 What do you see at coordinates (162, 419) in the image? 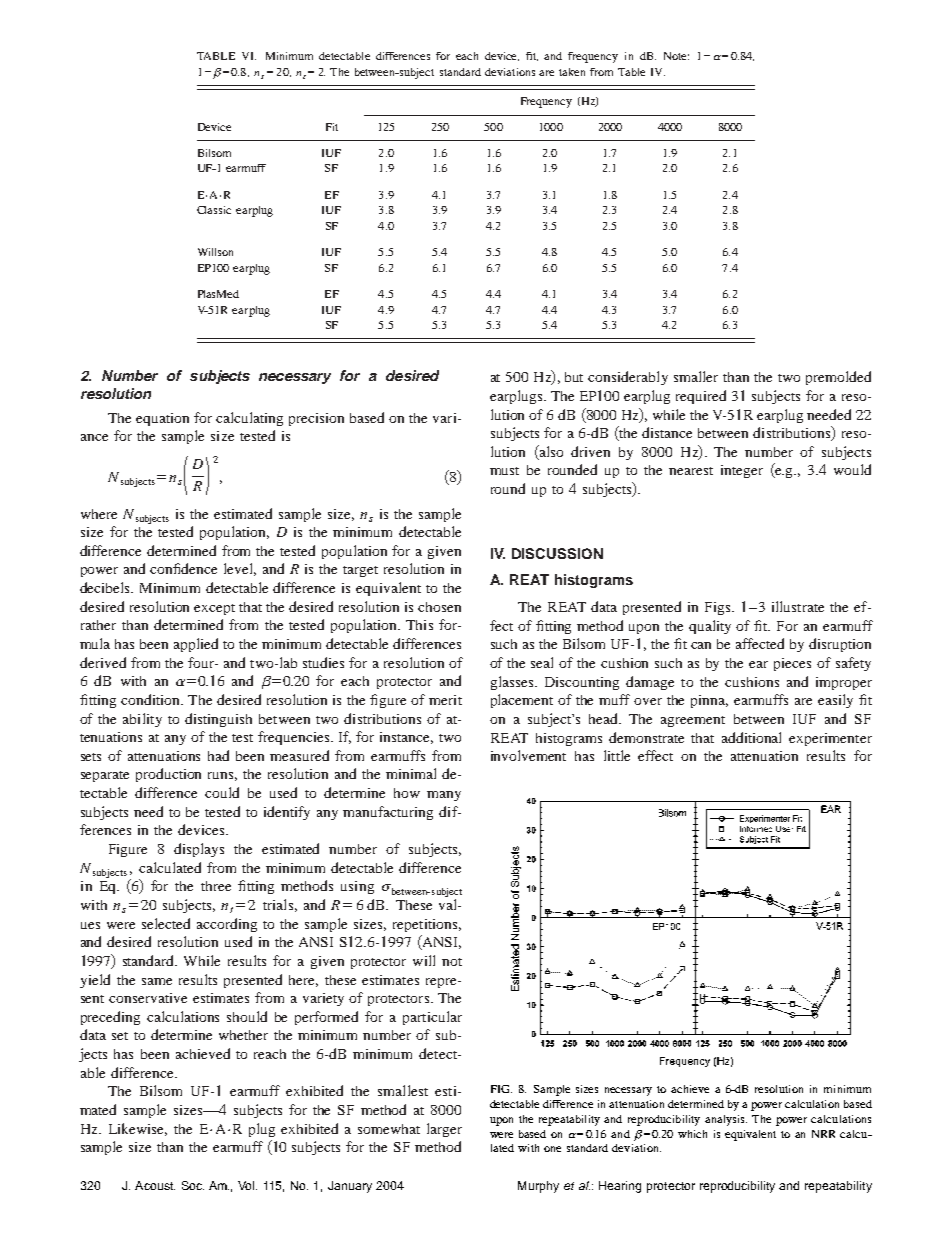
I see `equation` at bounding box center [162, 419].
